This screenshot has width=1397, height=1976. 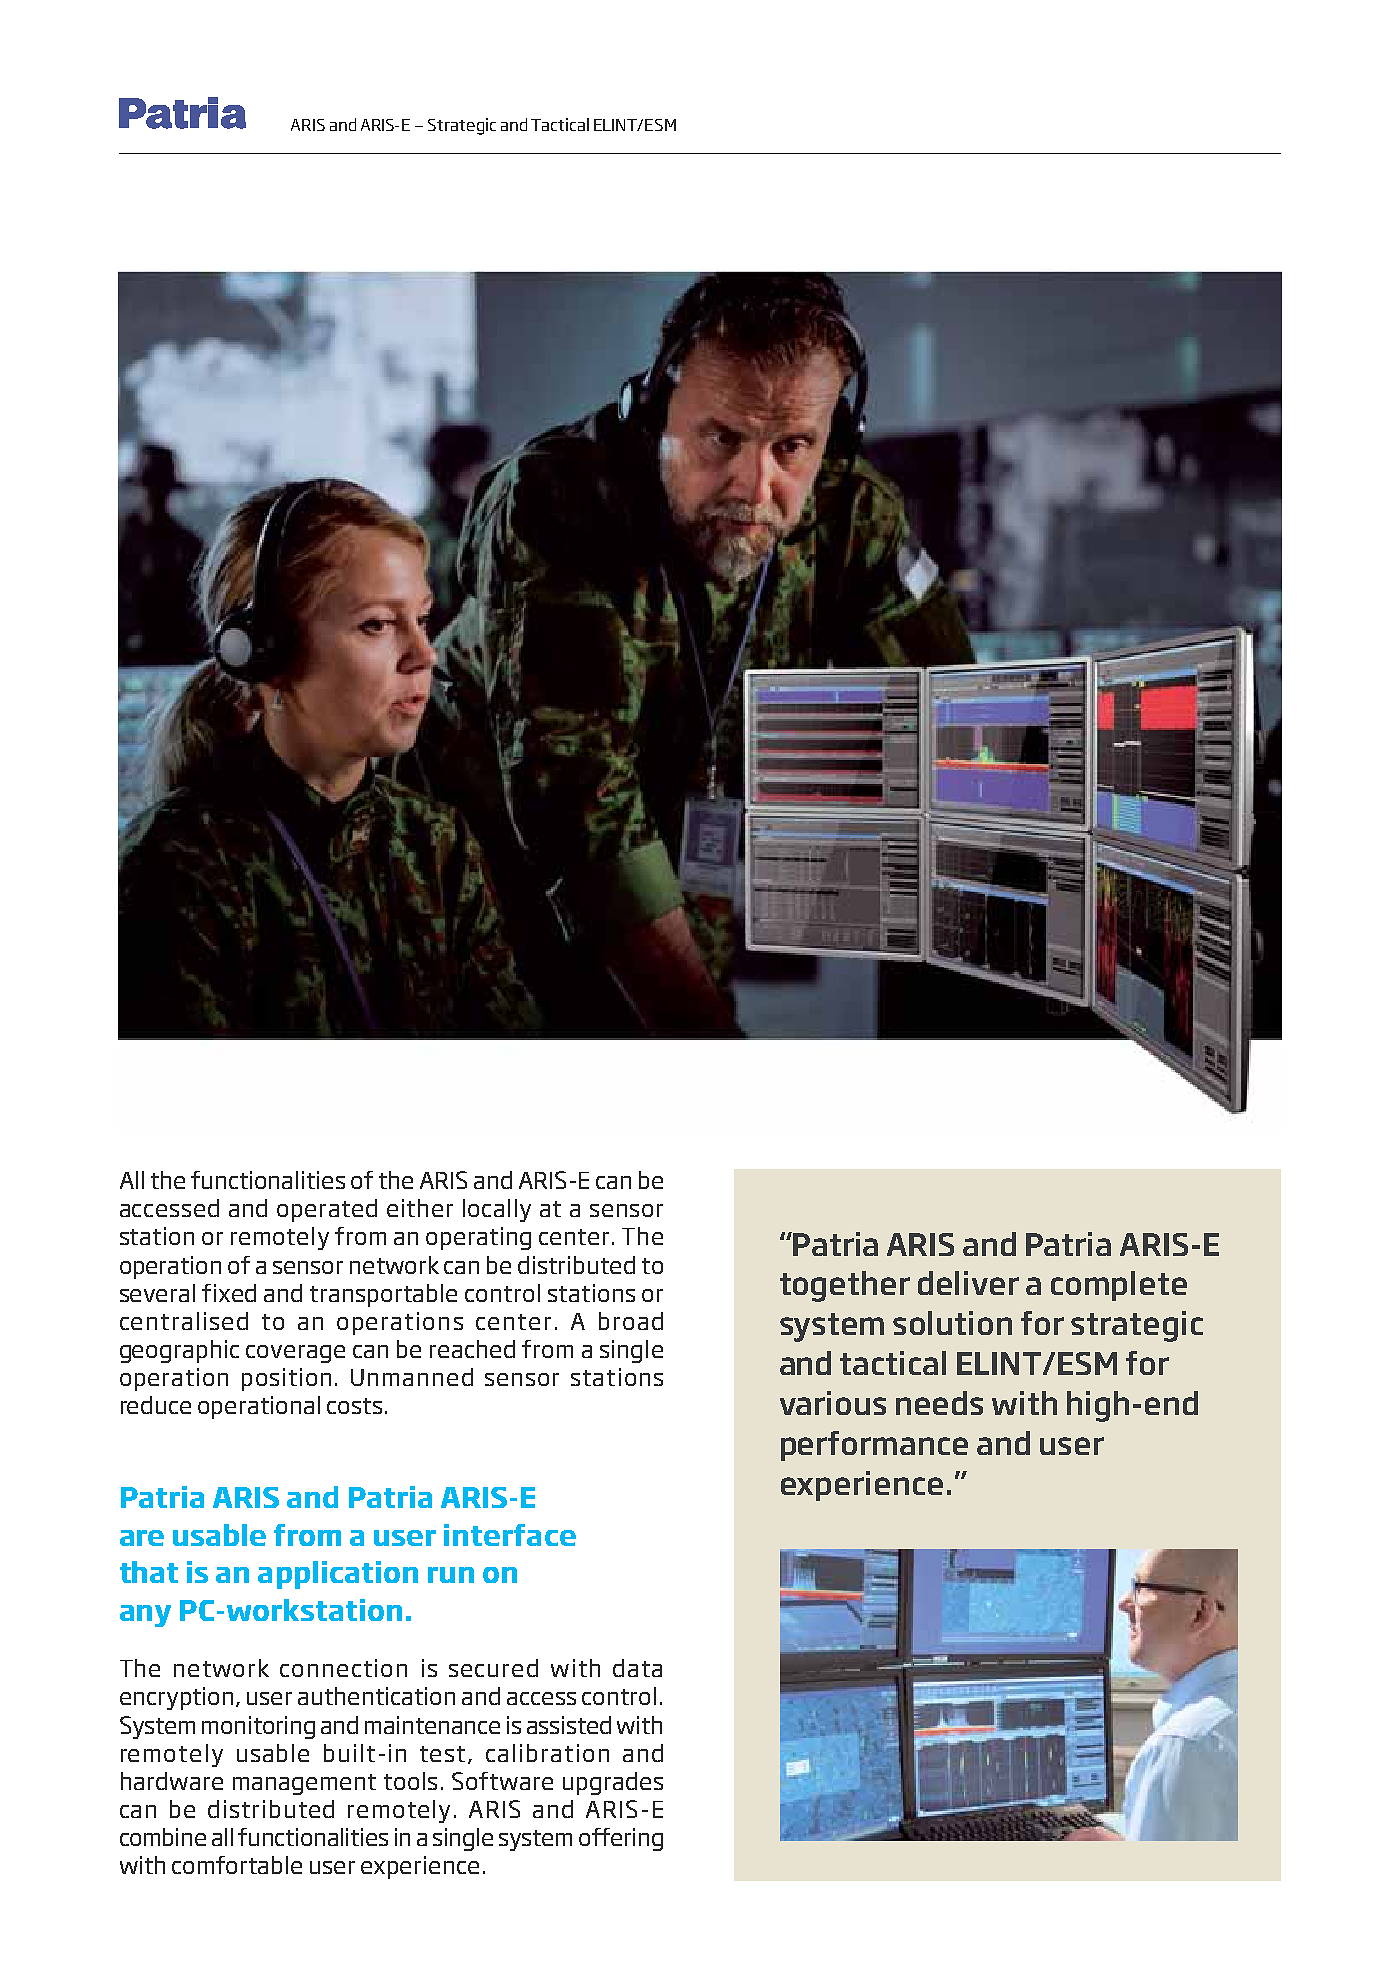 What do you see at coordinates (497, 1210) in the screenshot?
I see `locally` at bounding box center [497, 1210].
